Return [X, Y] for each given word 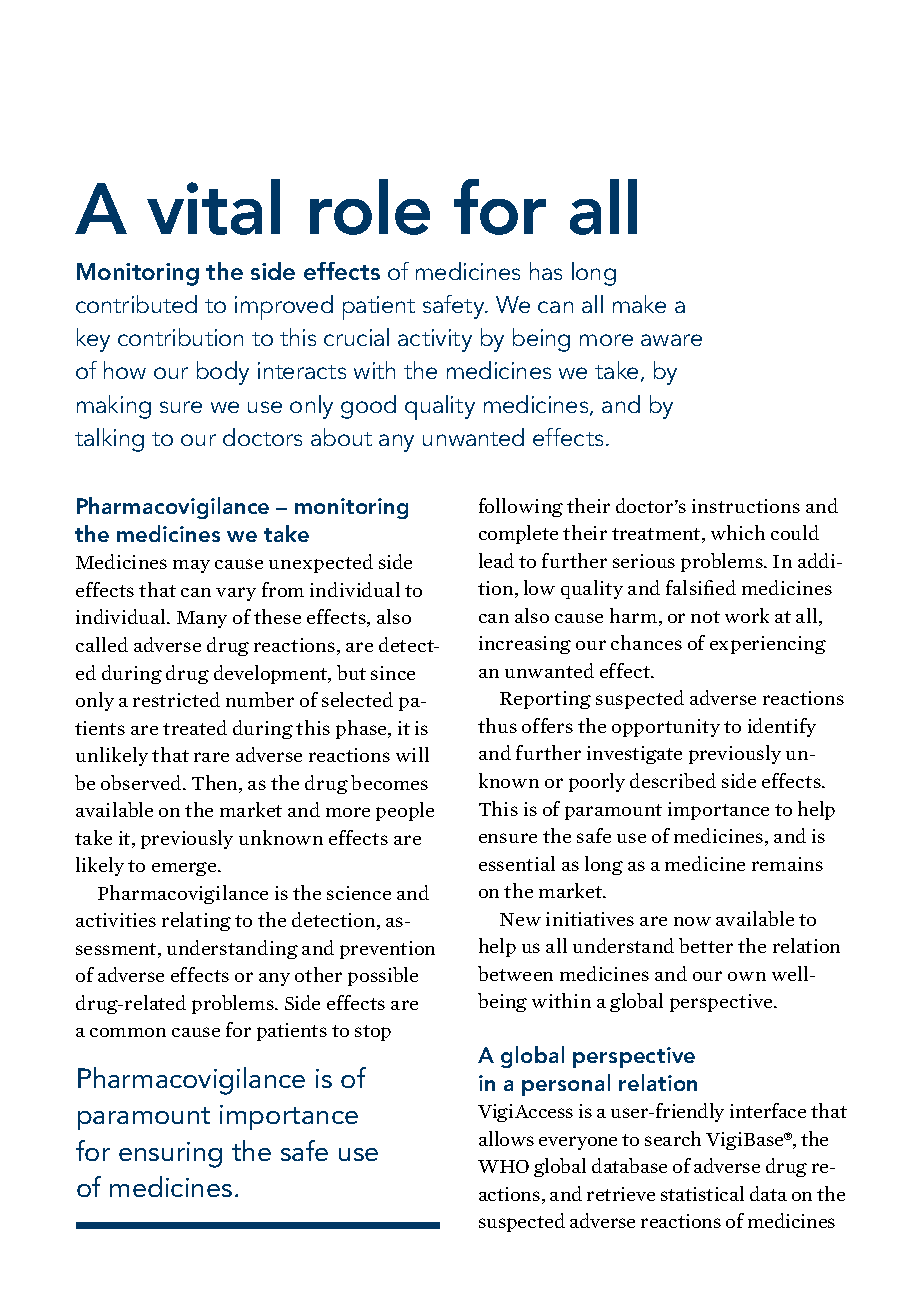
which [738, 532]
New [520, 919]
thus [497, 725]
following [521, 507]
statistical [702, 1193]
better [706, 945]
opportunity [666, 728]
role [370, 207]
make [639, 304]
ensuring [170, 1155]
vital [213, 207]
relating [196, 921]
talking [109, 440]
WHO [503, 1166]
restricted [176, 699]
